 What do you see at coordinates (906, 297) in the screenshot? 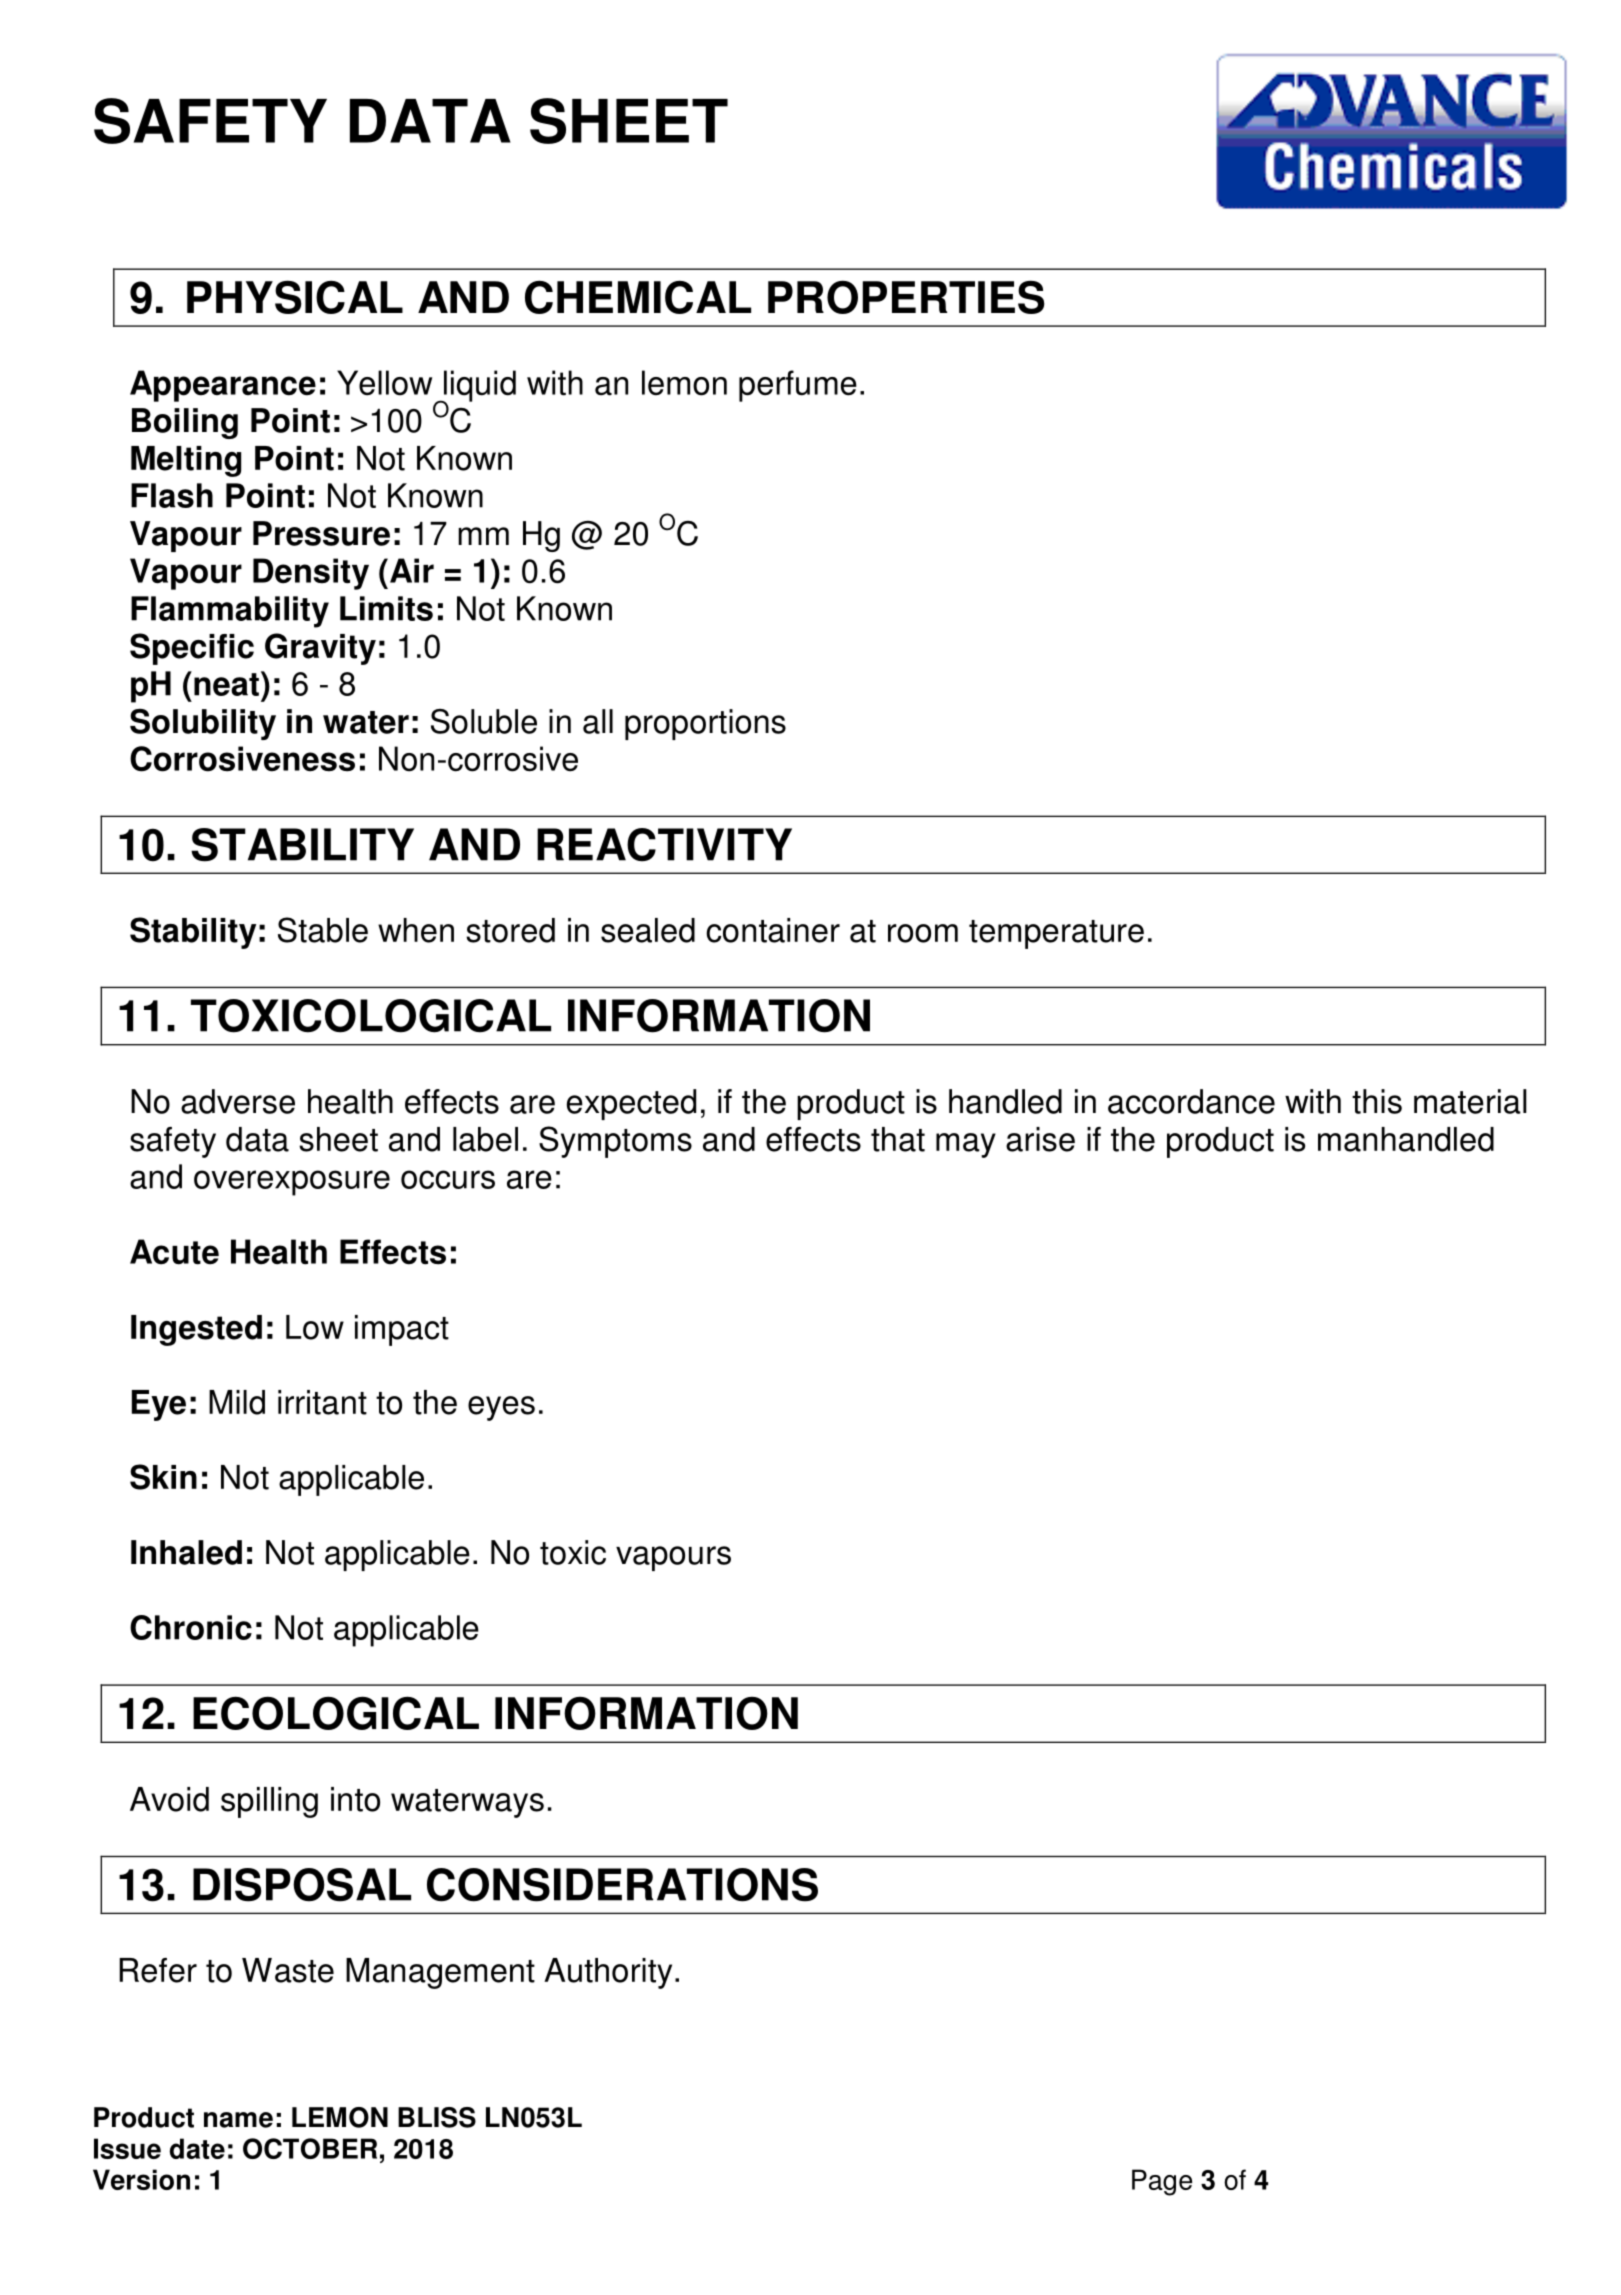
I see `PROPERTIES` at bounding box center [906, 297].
